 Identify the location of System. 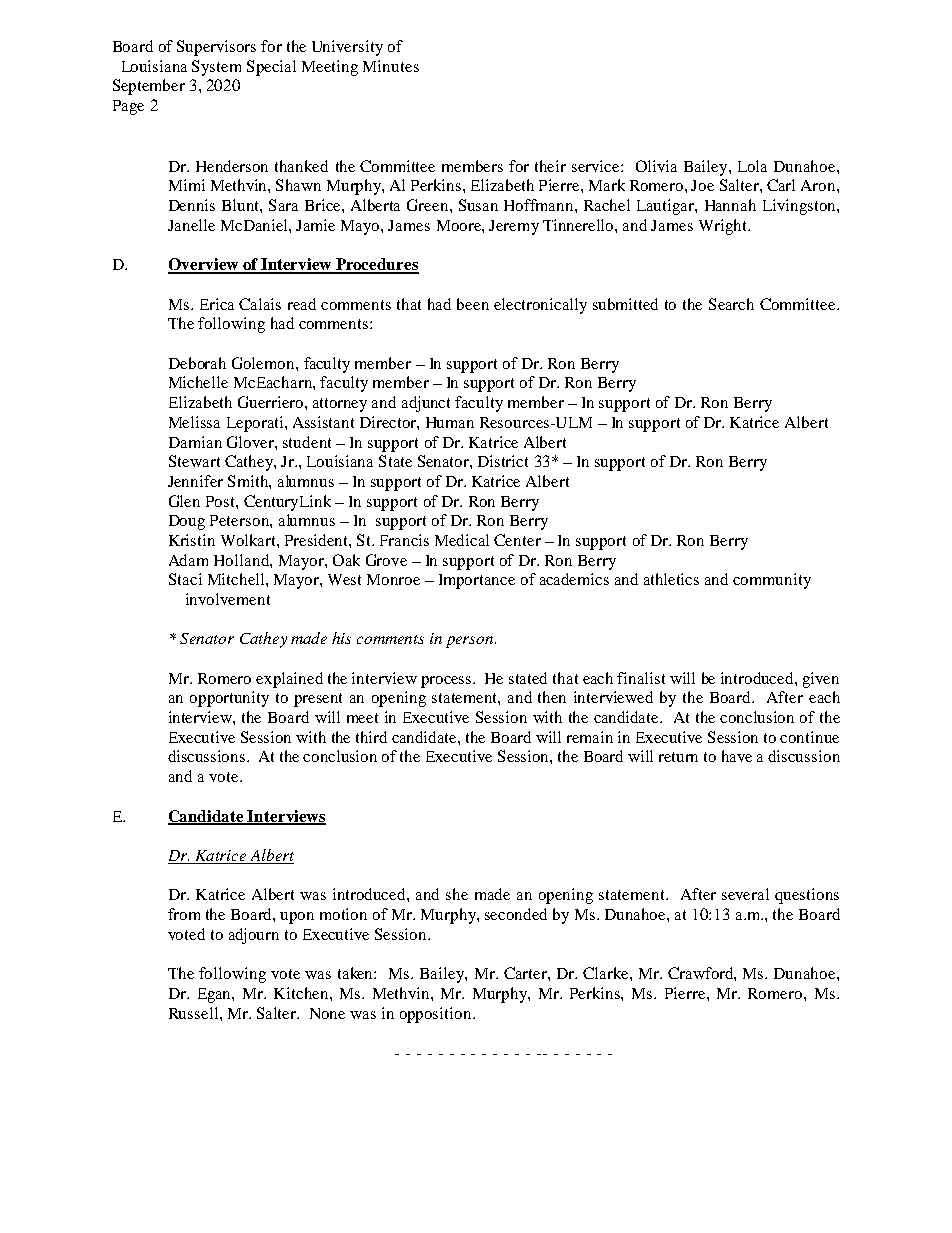
(216, 68).
